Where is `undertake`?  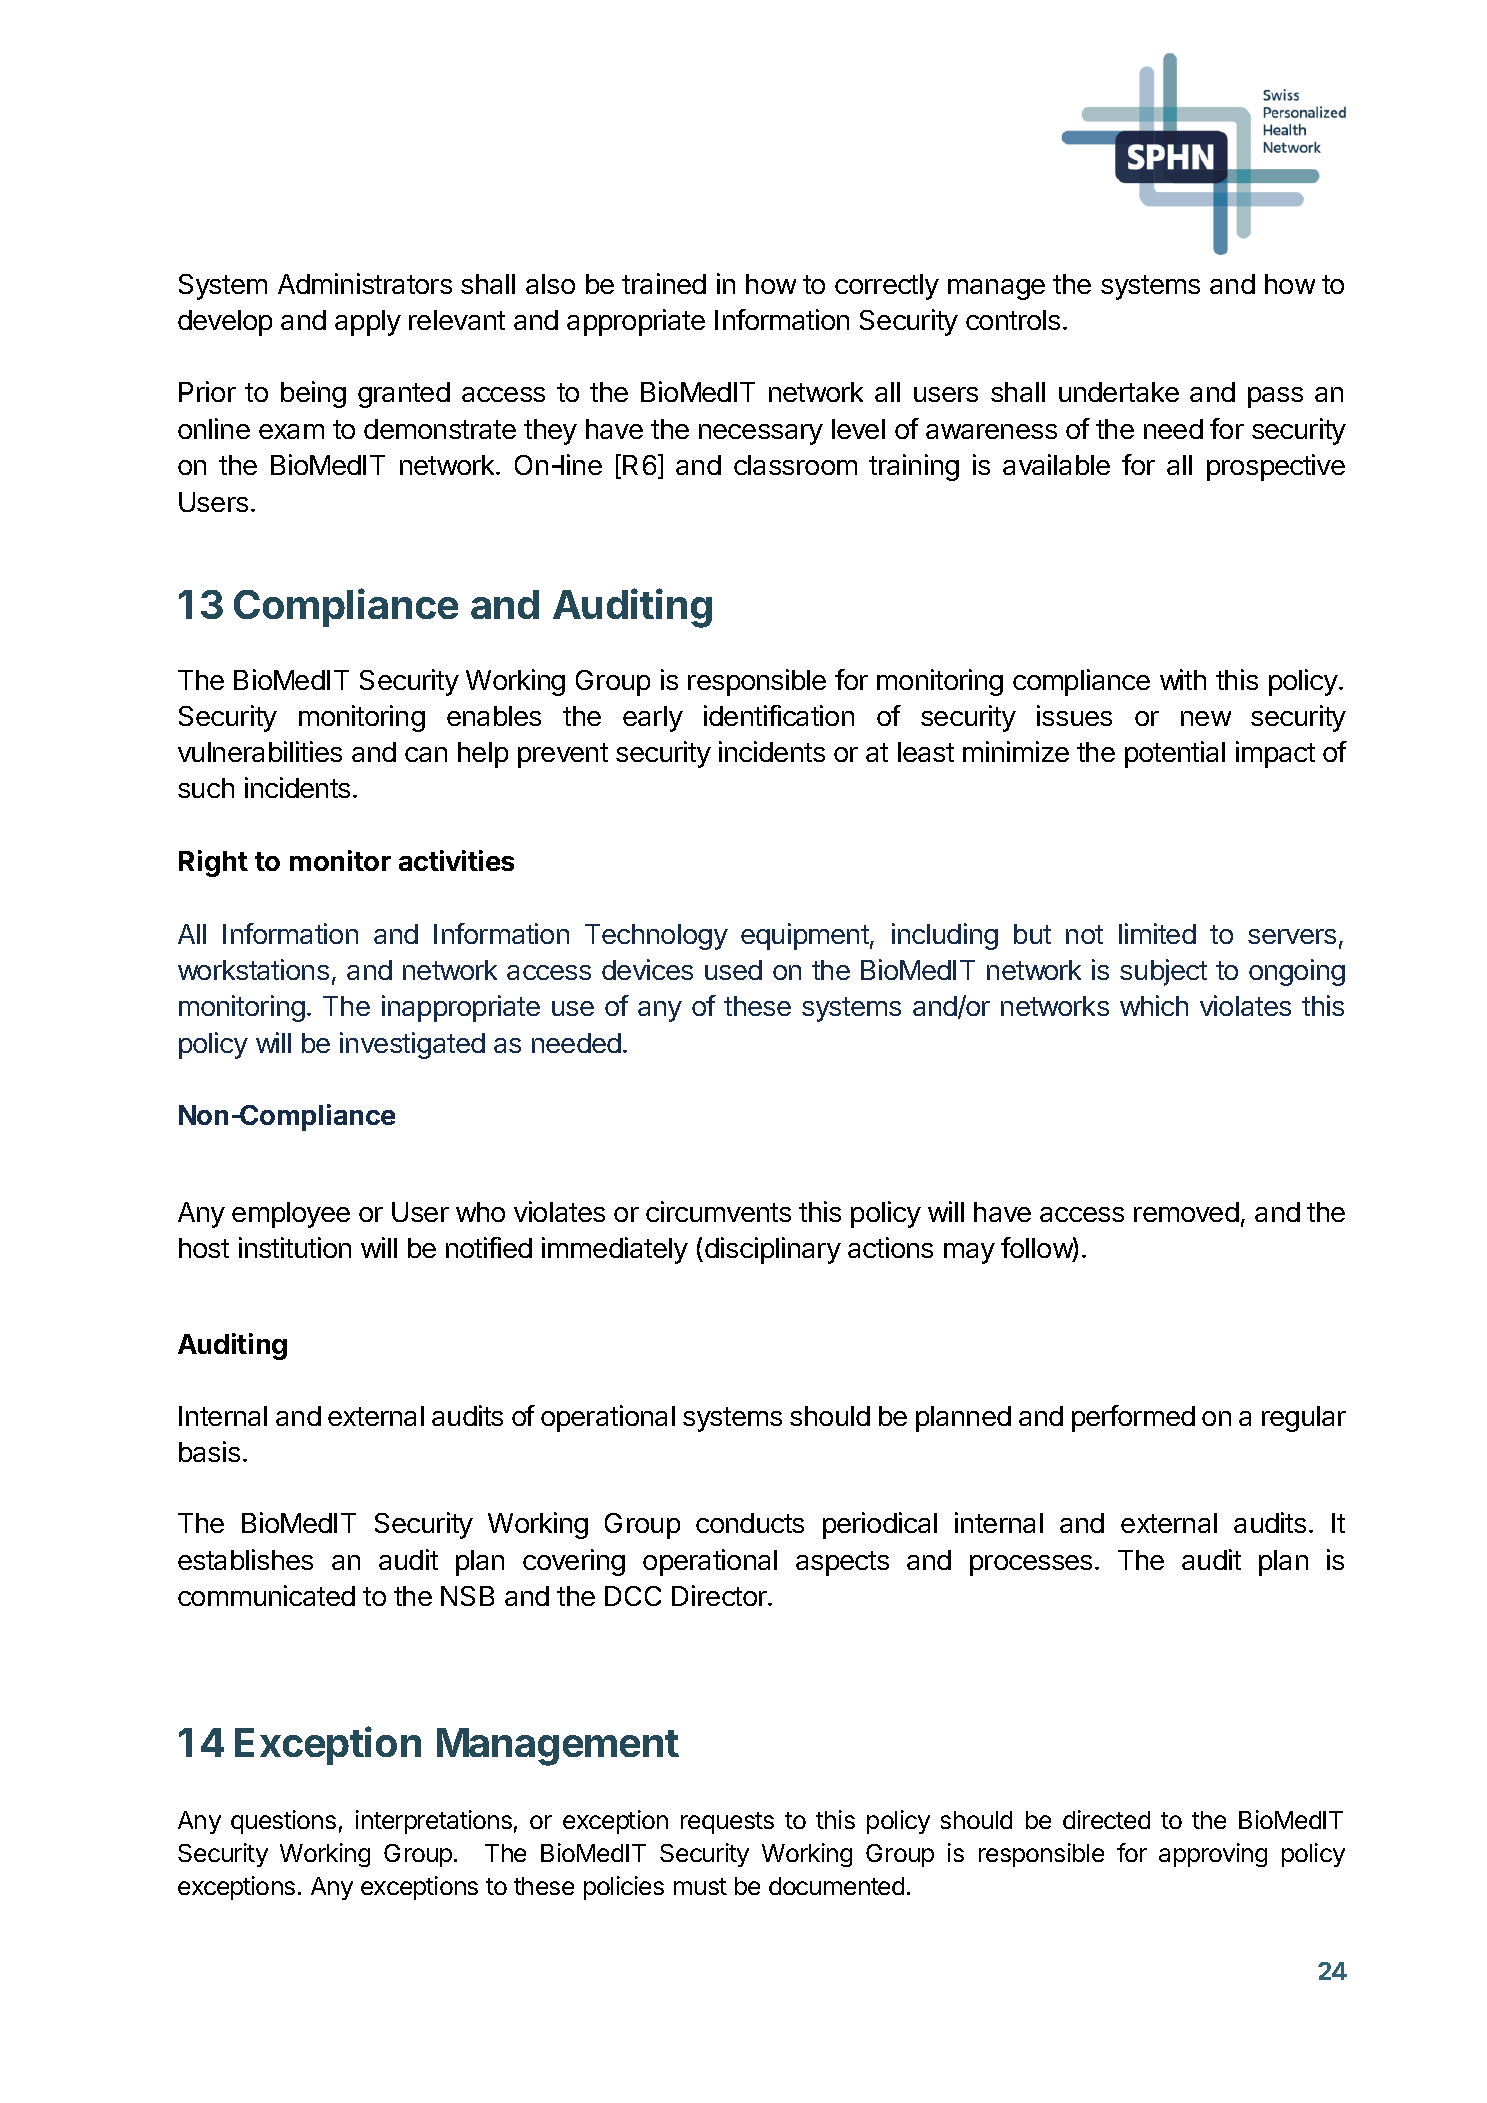
undertake is located at coordinates (1119, 392).
